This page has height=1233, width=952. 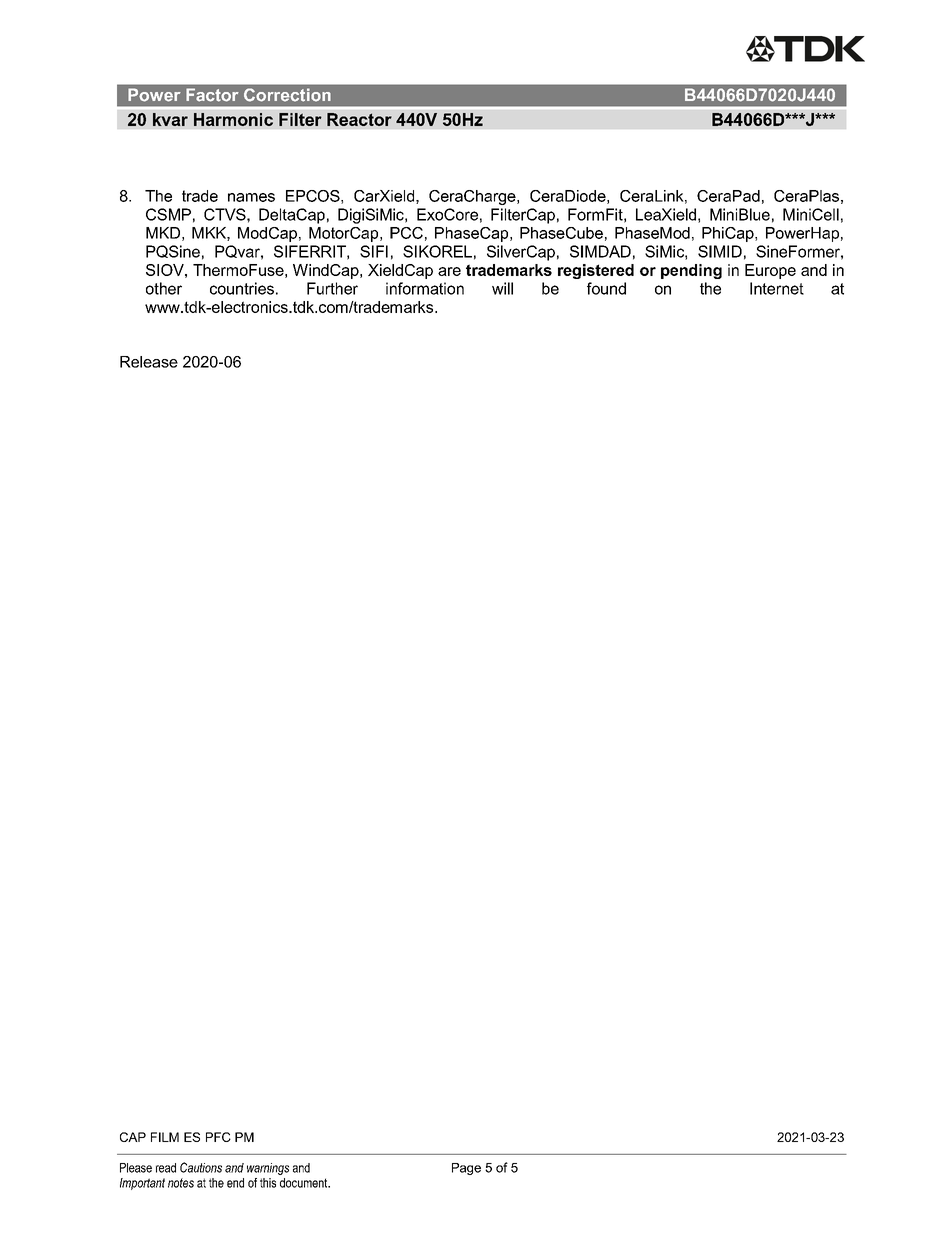 What do you see at coordinates (201, 1167) in the page?
I see `Cautions` at bounding box center [201, 1167].
